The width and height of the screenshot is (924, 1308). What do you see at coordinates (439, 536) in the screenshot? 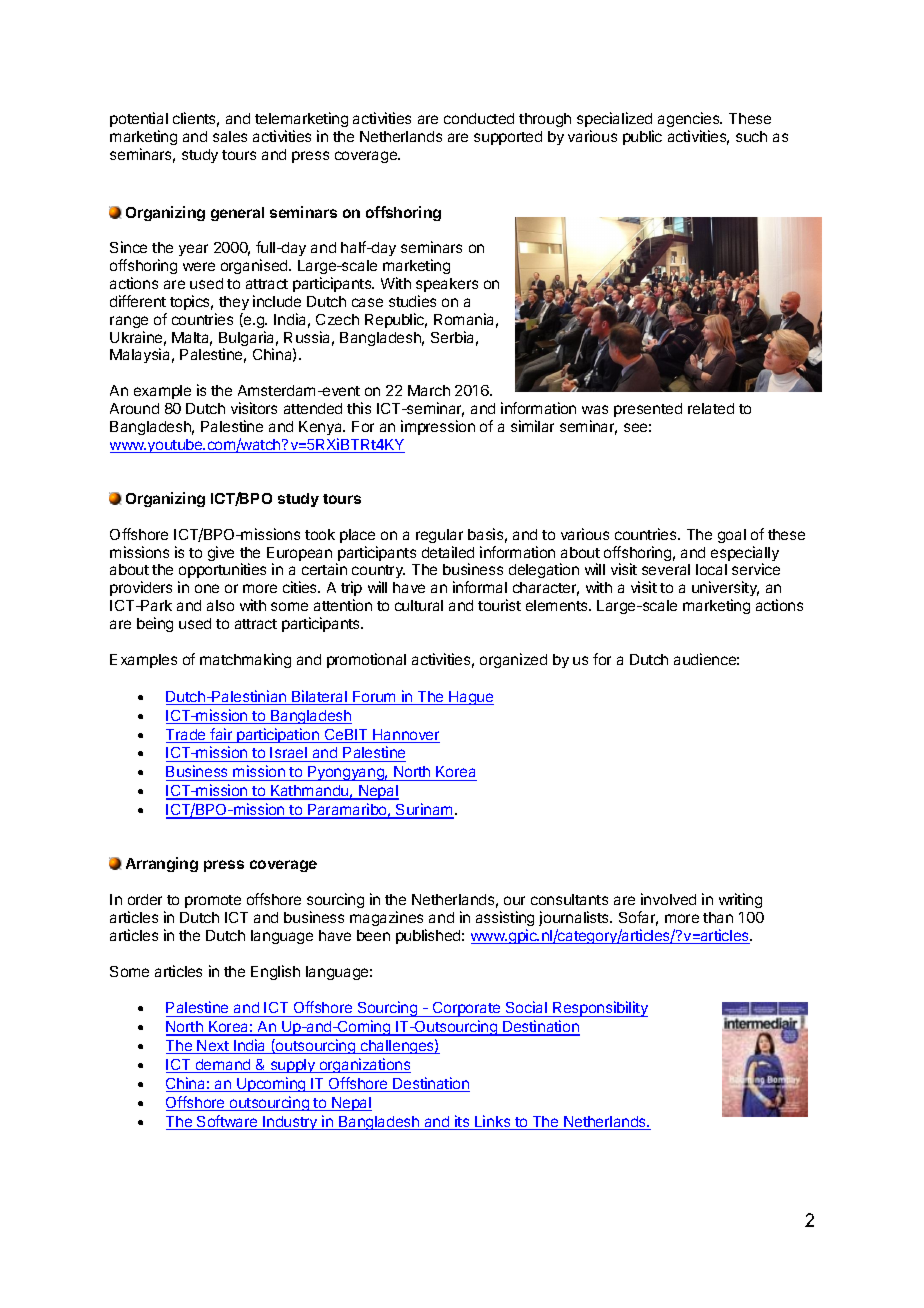
I see `regular` at bounding box center [439, 536].
